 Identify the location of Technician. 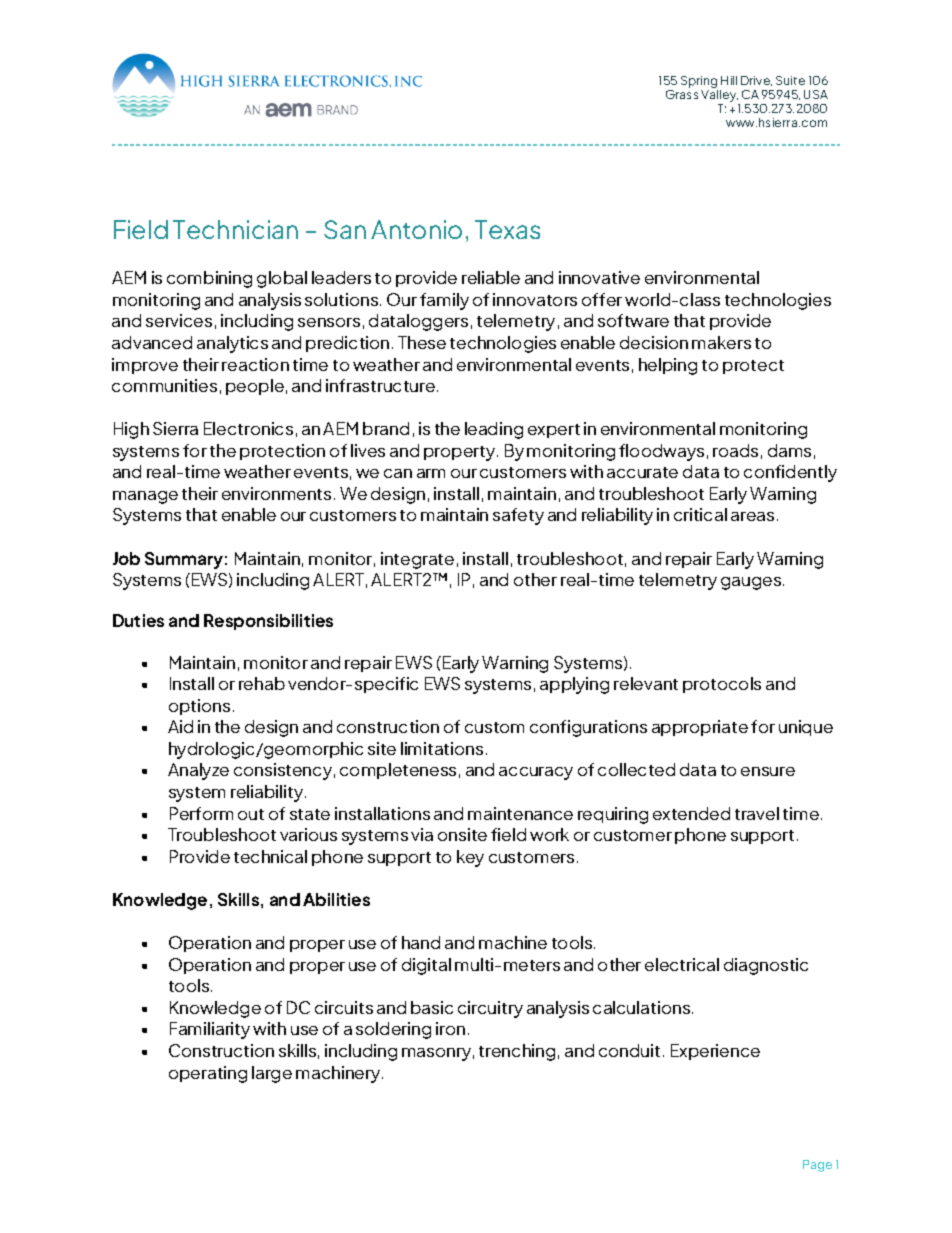
(235, 229).
